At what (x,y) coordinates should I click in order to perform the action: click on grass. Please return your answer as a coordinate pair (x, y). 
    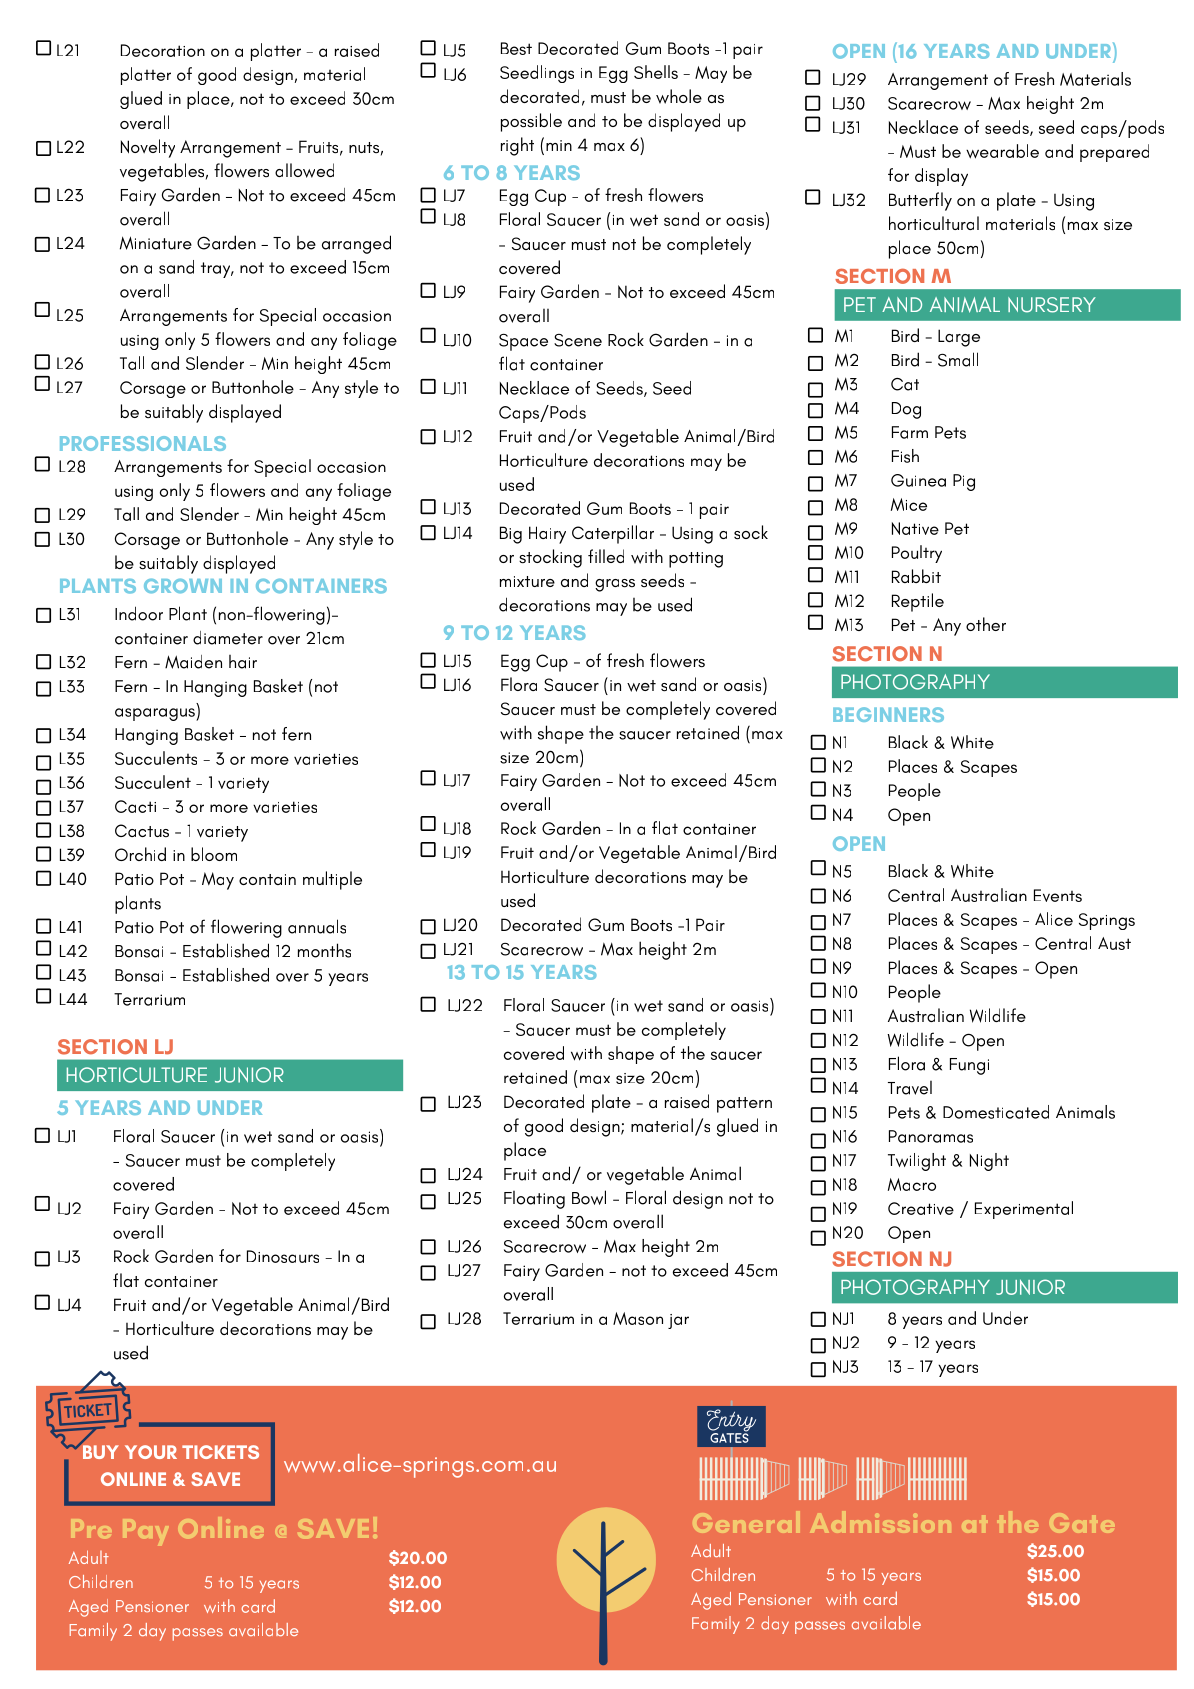
    Looking at the image, I should click on (615, 585).
